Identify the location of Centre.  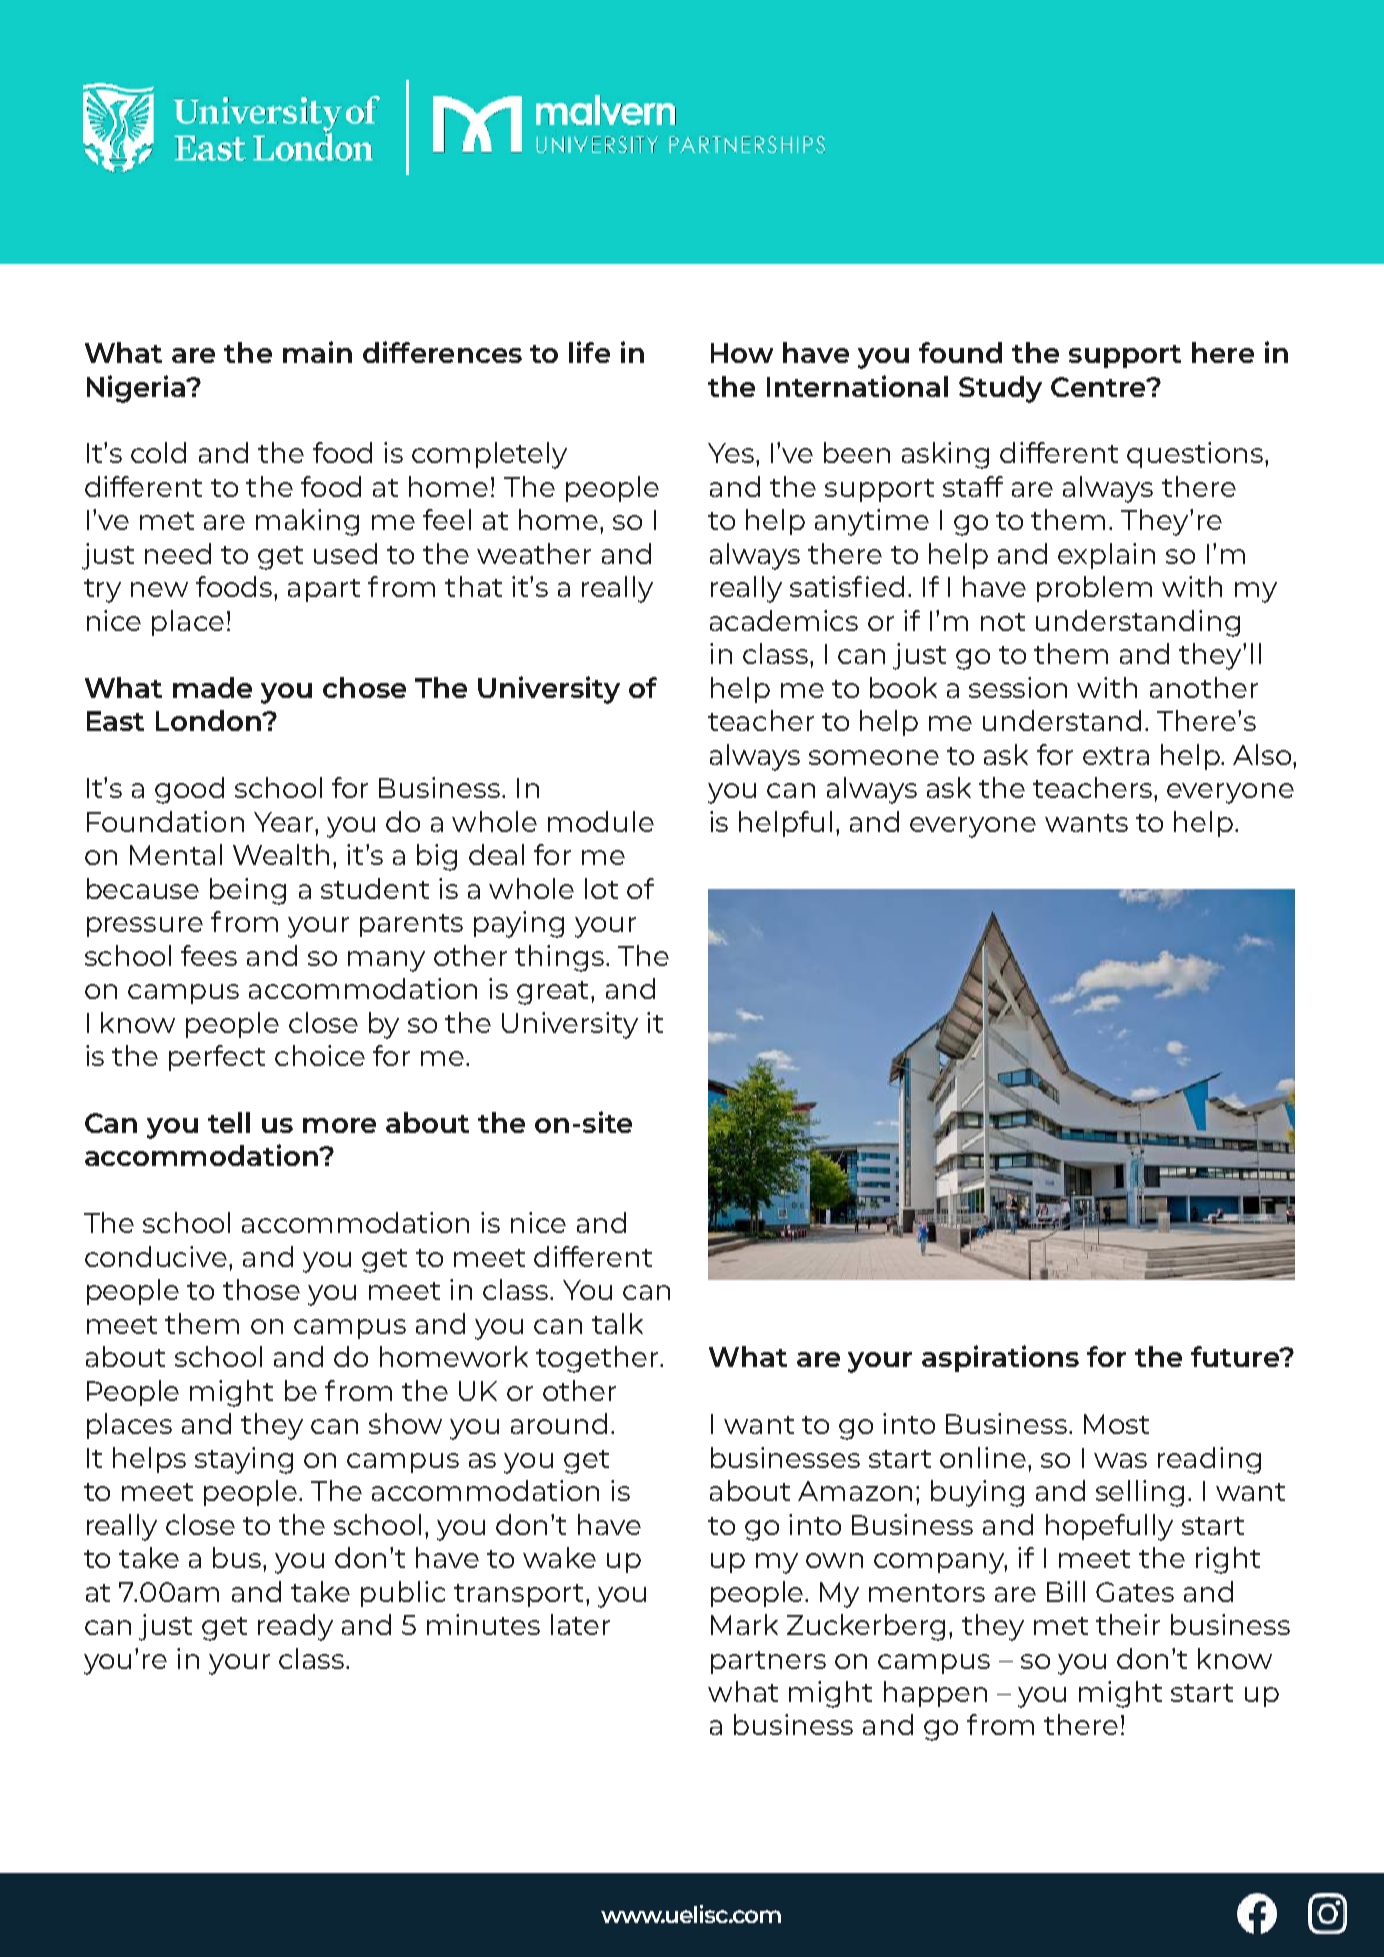
(1099, 387).
